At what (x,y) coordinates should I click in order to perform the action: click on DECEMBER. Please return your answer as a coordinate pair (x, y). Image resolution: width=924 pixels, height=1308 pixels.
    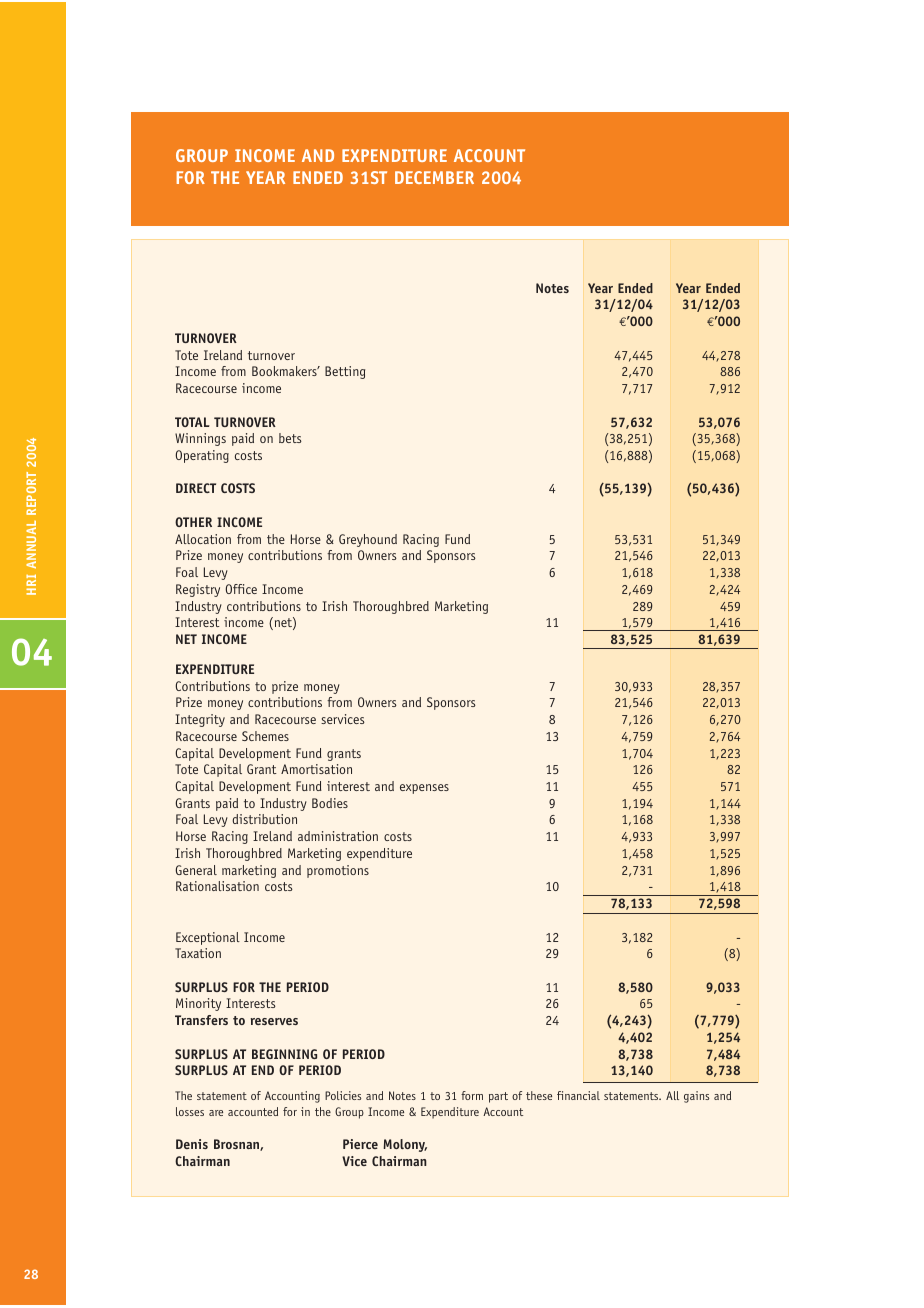
    Looking at the image, I should click on (434, 177).
